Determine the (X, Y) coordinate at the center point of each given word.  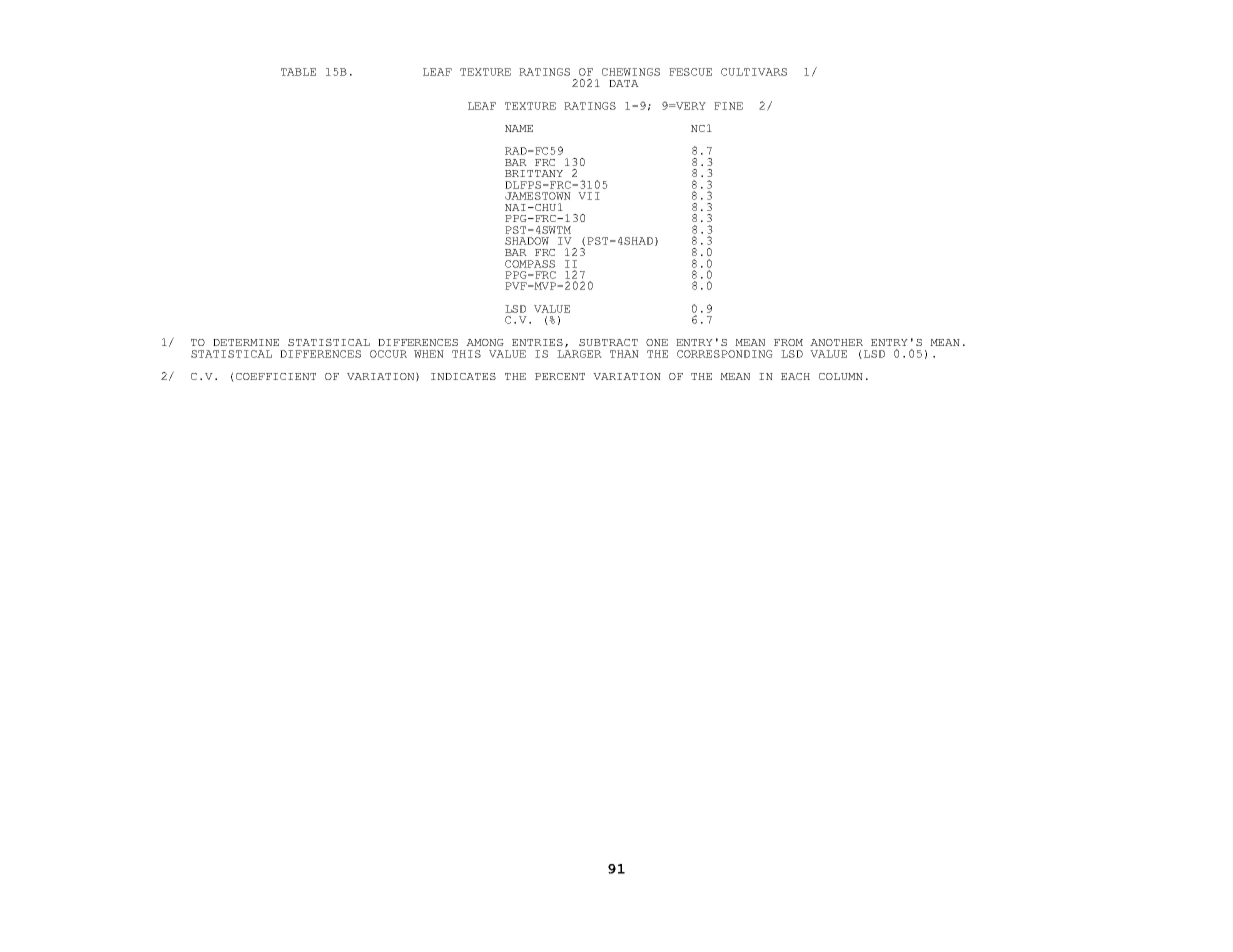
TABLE (298, 72)
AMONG (485, 342)
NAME (519, 128)
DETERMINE (246, 342)
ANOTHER (836, 342)
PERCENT (560, 376)
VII (589, 196)
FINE (728, 106)
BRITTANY (534, 173)
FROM (788, 342)
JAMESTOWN (538, 196)
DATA (624, 83)
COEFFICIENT (276, 376)
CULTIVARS (754, 72)
